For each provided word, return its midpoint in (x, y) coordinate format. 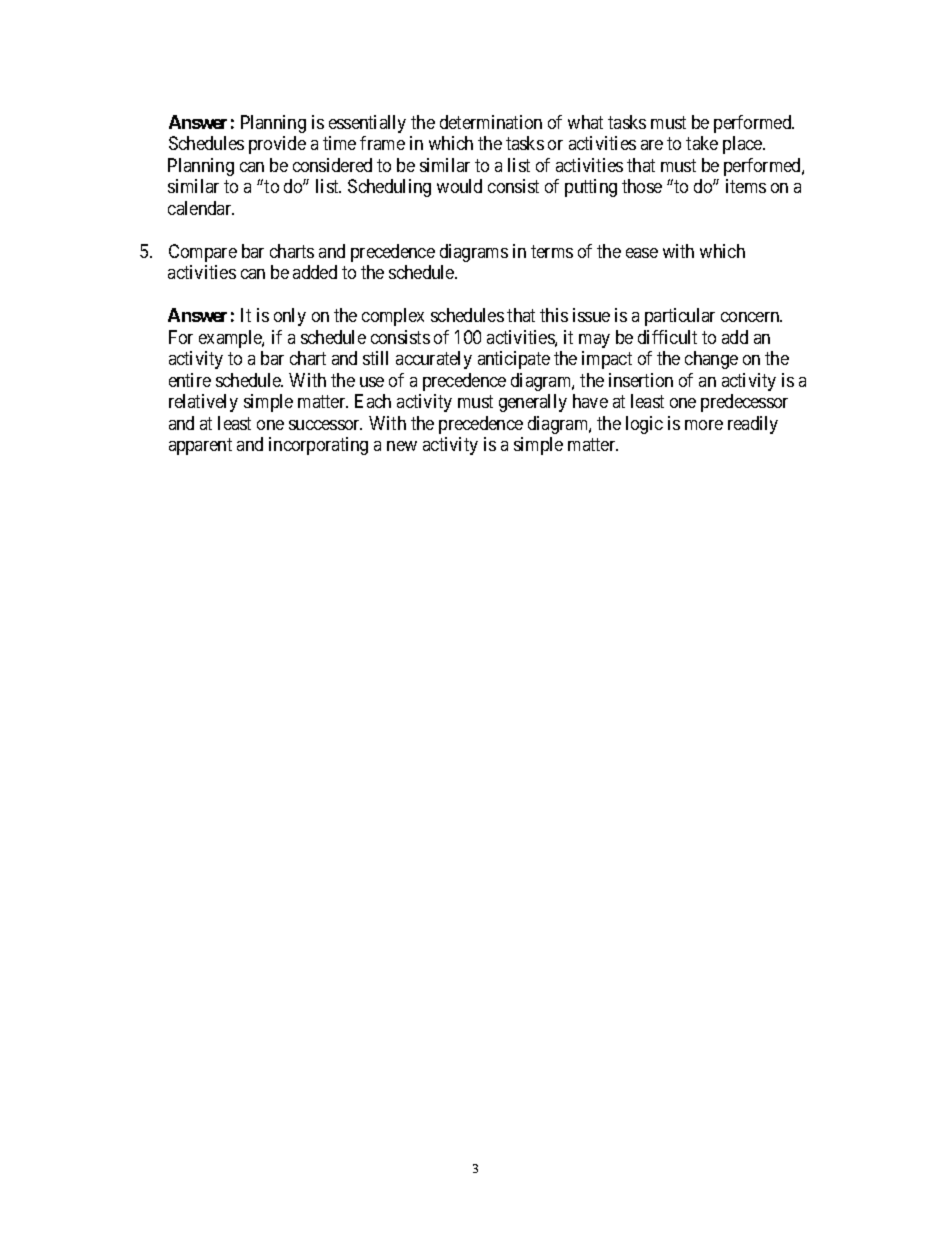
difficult (667, 337)
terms (552, 251)
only (290, 317)
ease (642, 253)
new (402, 446)
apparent (200, 446)
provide (277, 145)
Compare (203, 253)
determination (491, 122)
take (702, 143)
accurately (434, 360)
